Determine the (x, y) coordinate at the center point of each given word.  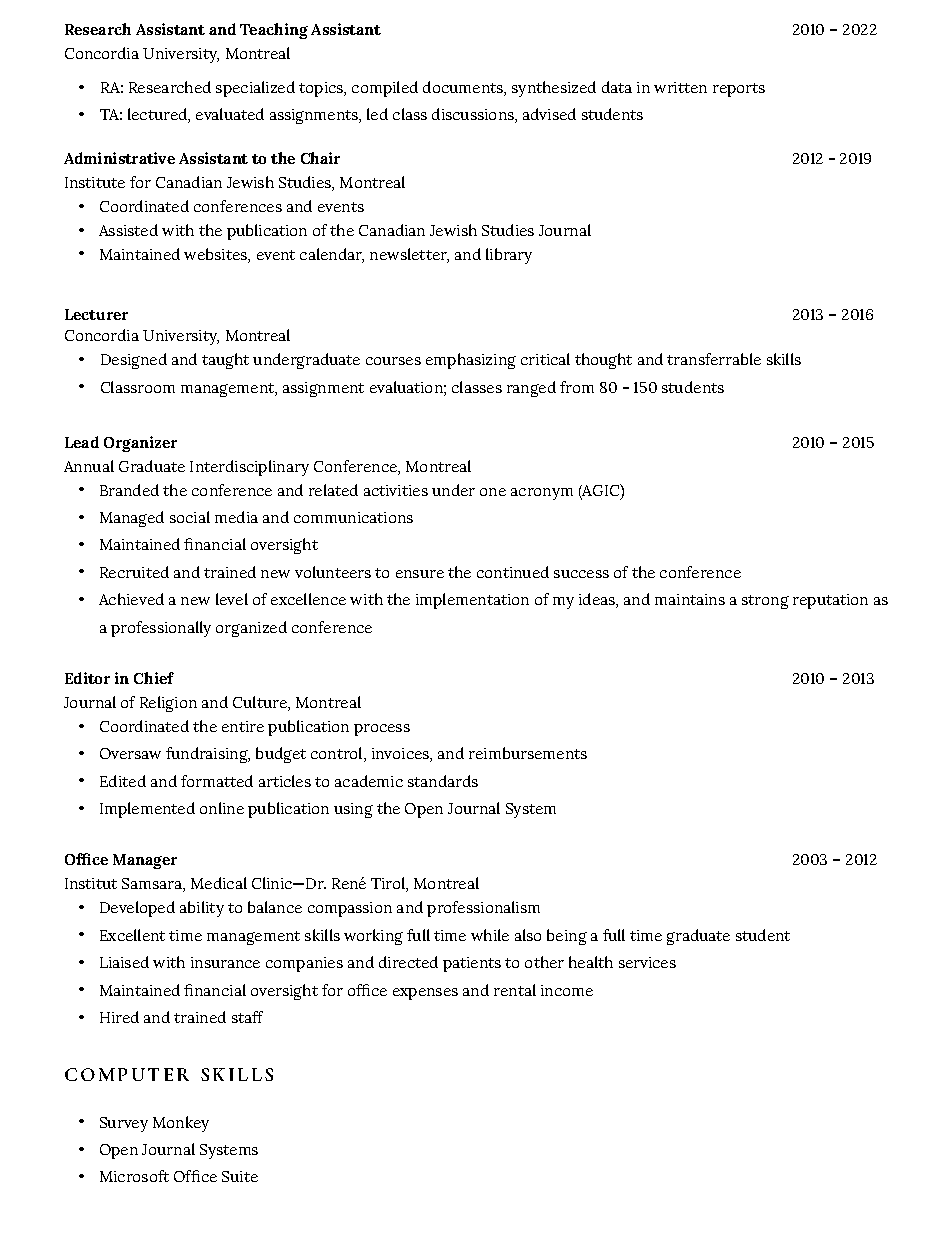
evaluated (230, 114)
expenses (425, 994)
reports (739, 90)
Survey (124, 1124)
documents (464, 88)
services (647, 962)
